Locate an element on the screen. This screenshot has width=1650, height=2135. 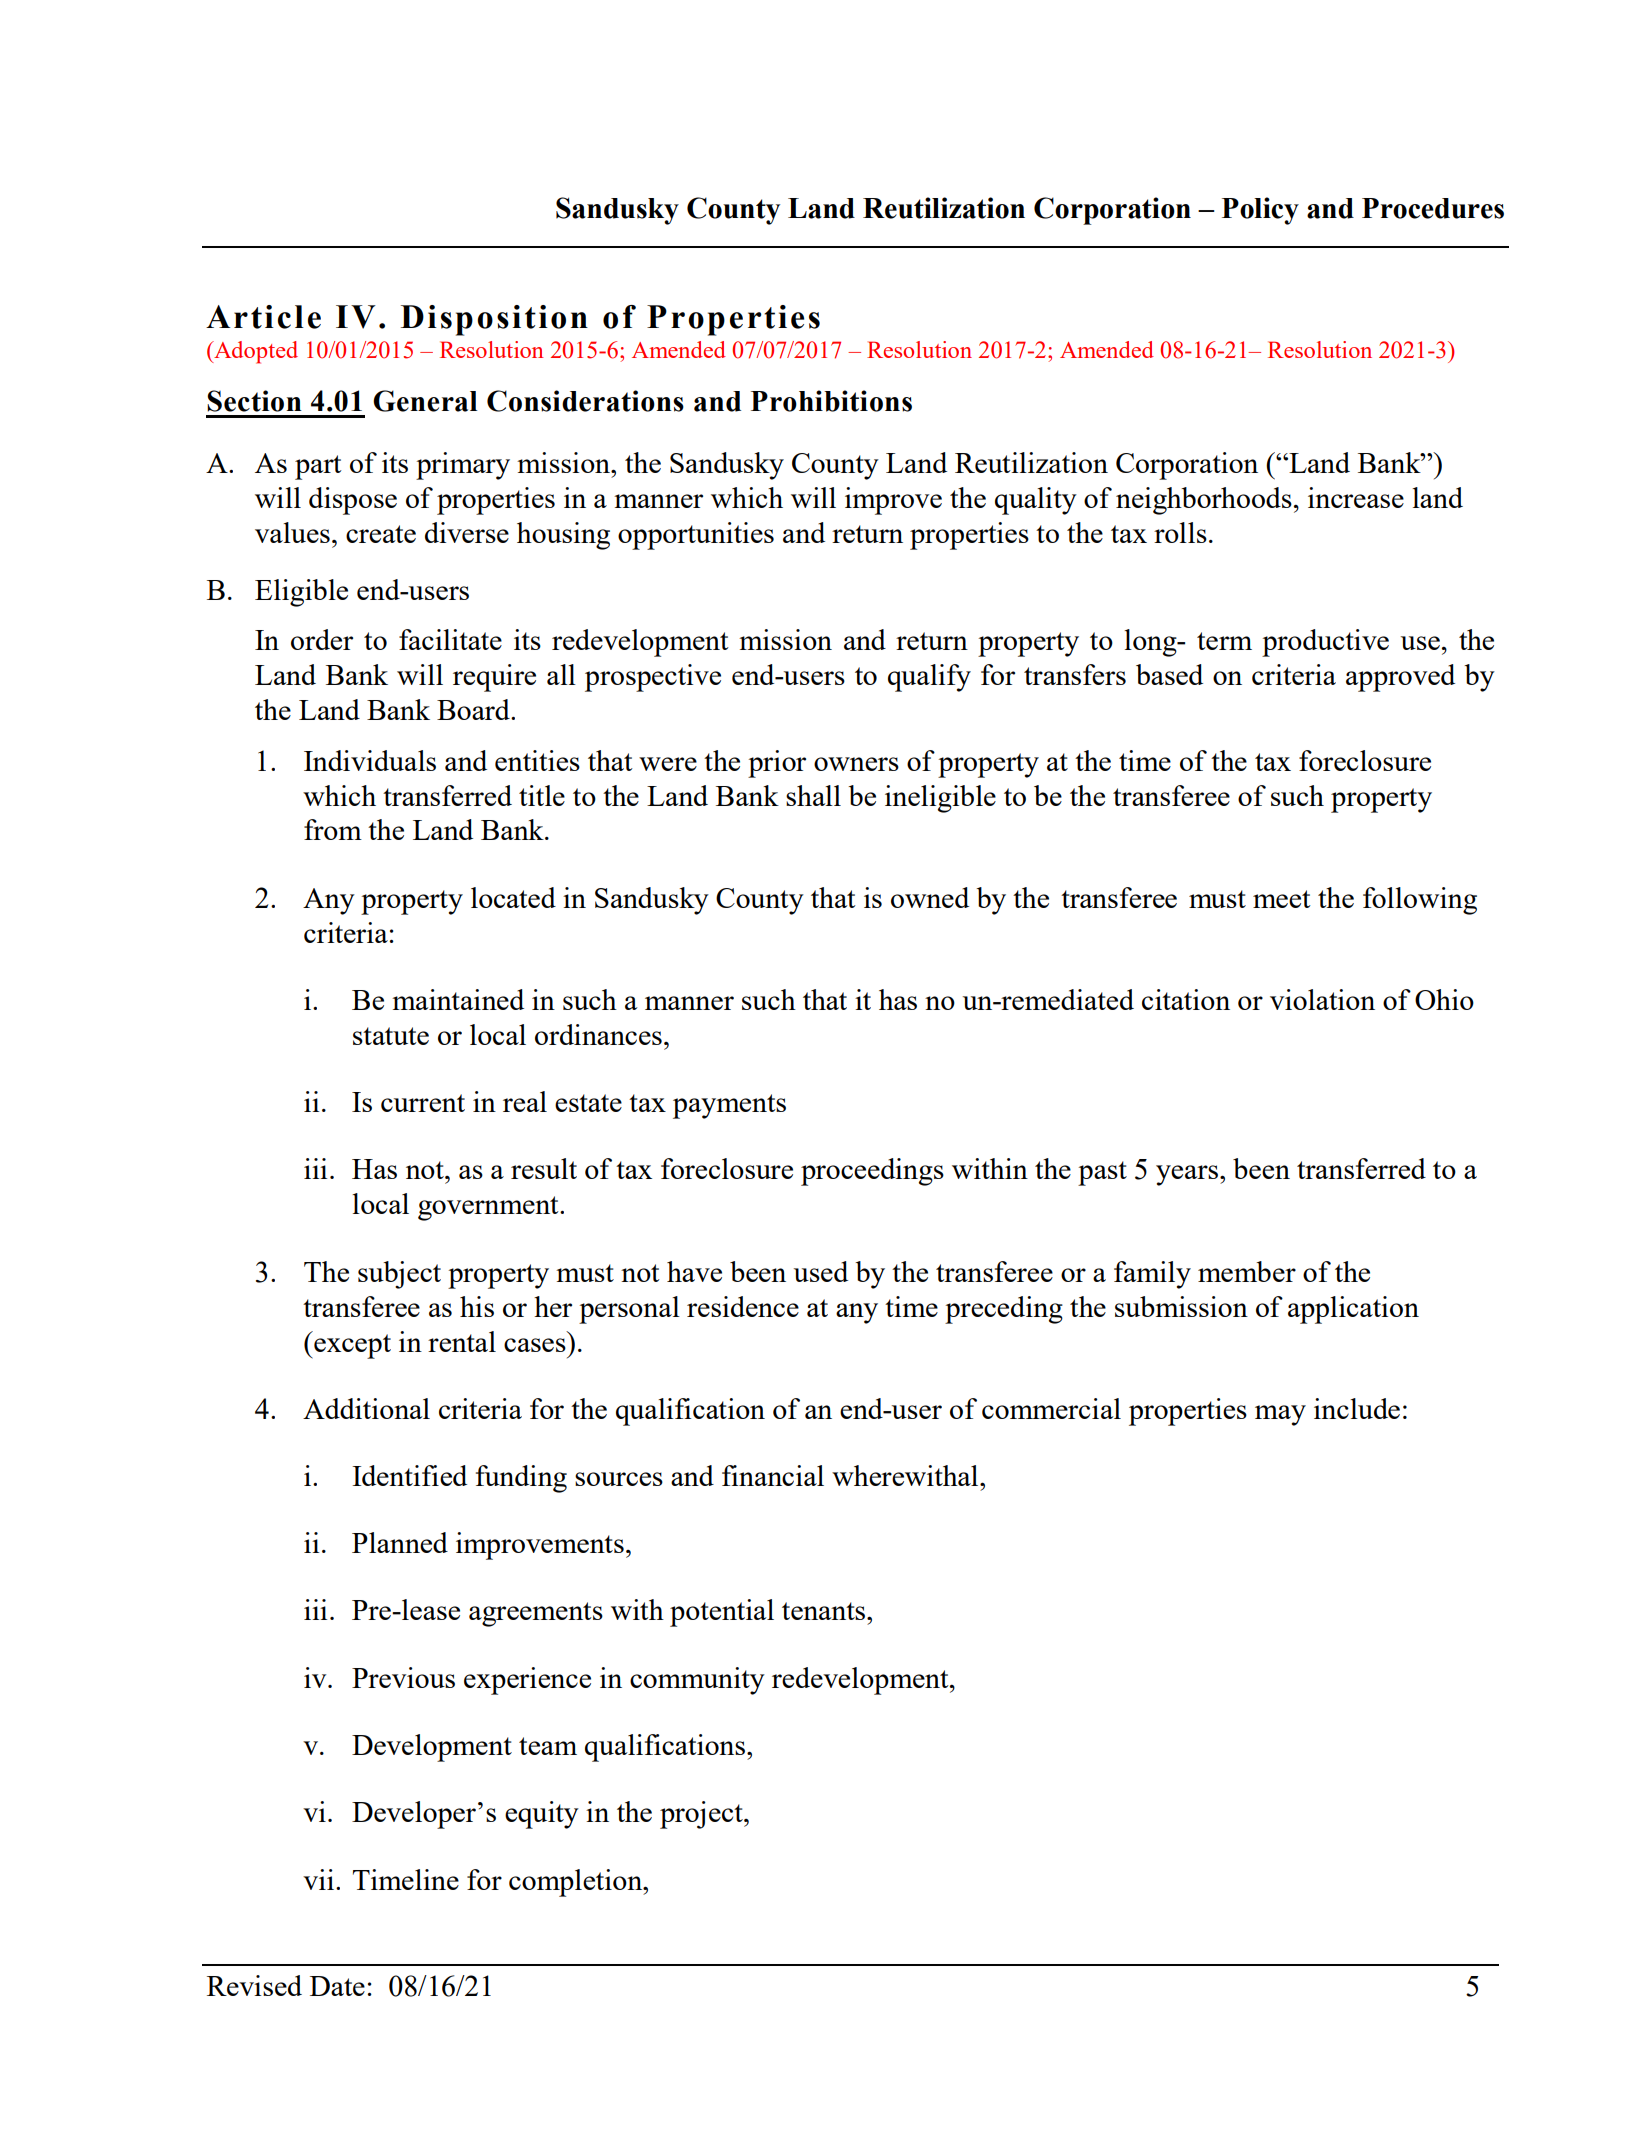
tenants is located at coordinates (823, 1611).
